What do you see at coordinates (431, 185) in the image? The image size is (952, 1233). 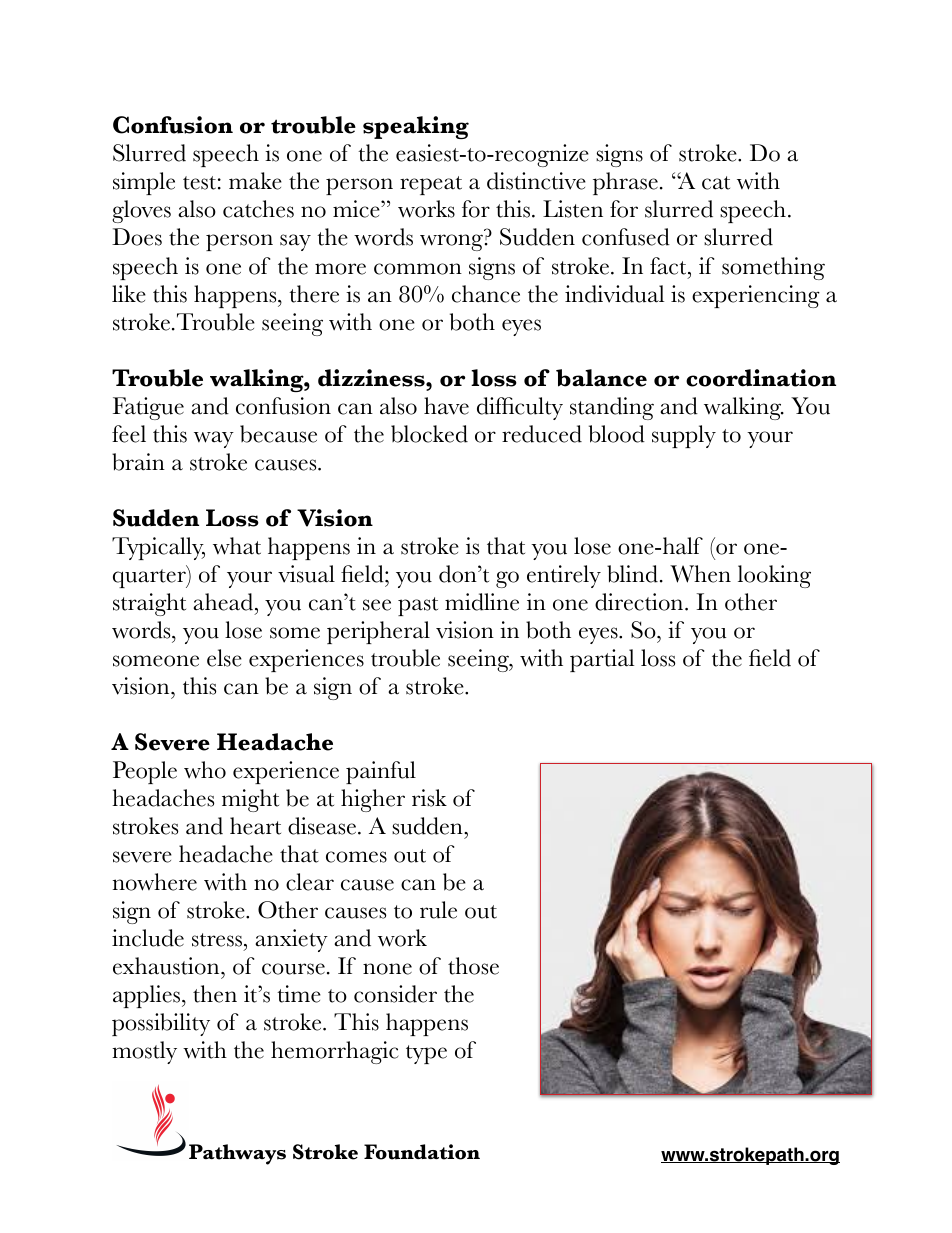 I see `repeat` at bounding box center [431, 185].
